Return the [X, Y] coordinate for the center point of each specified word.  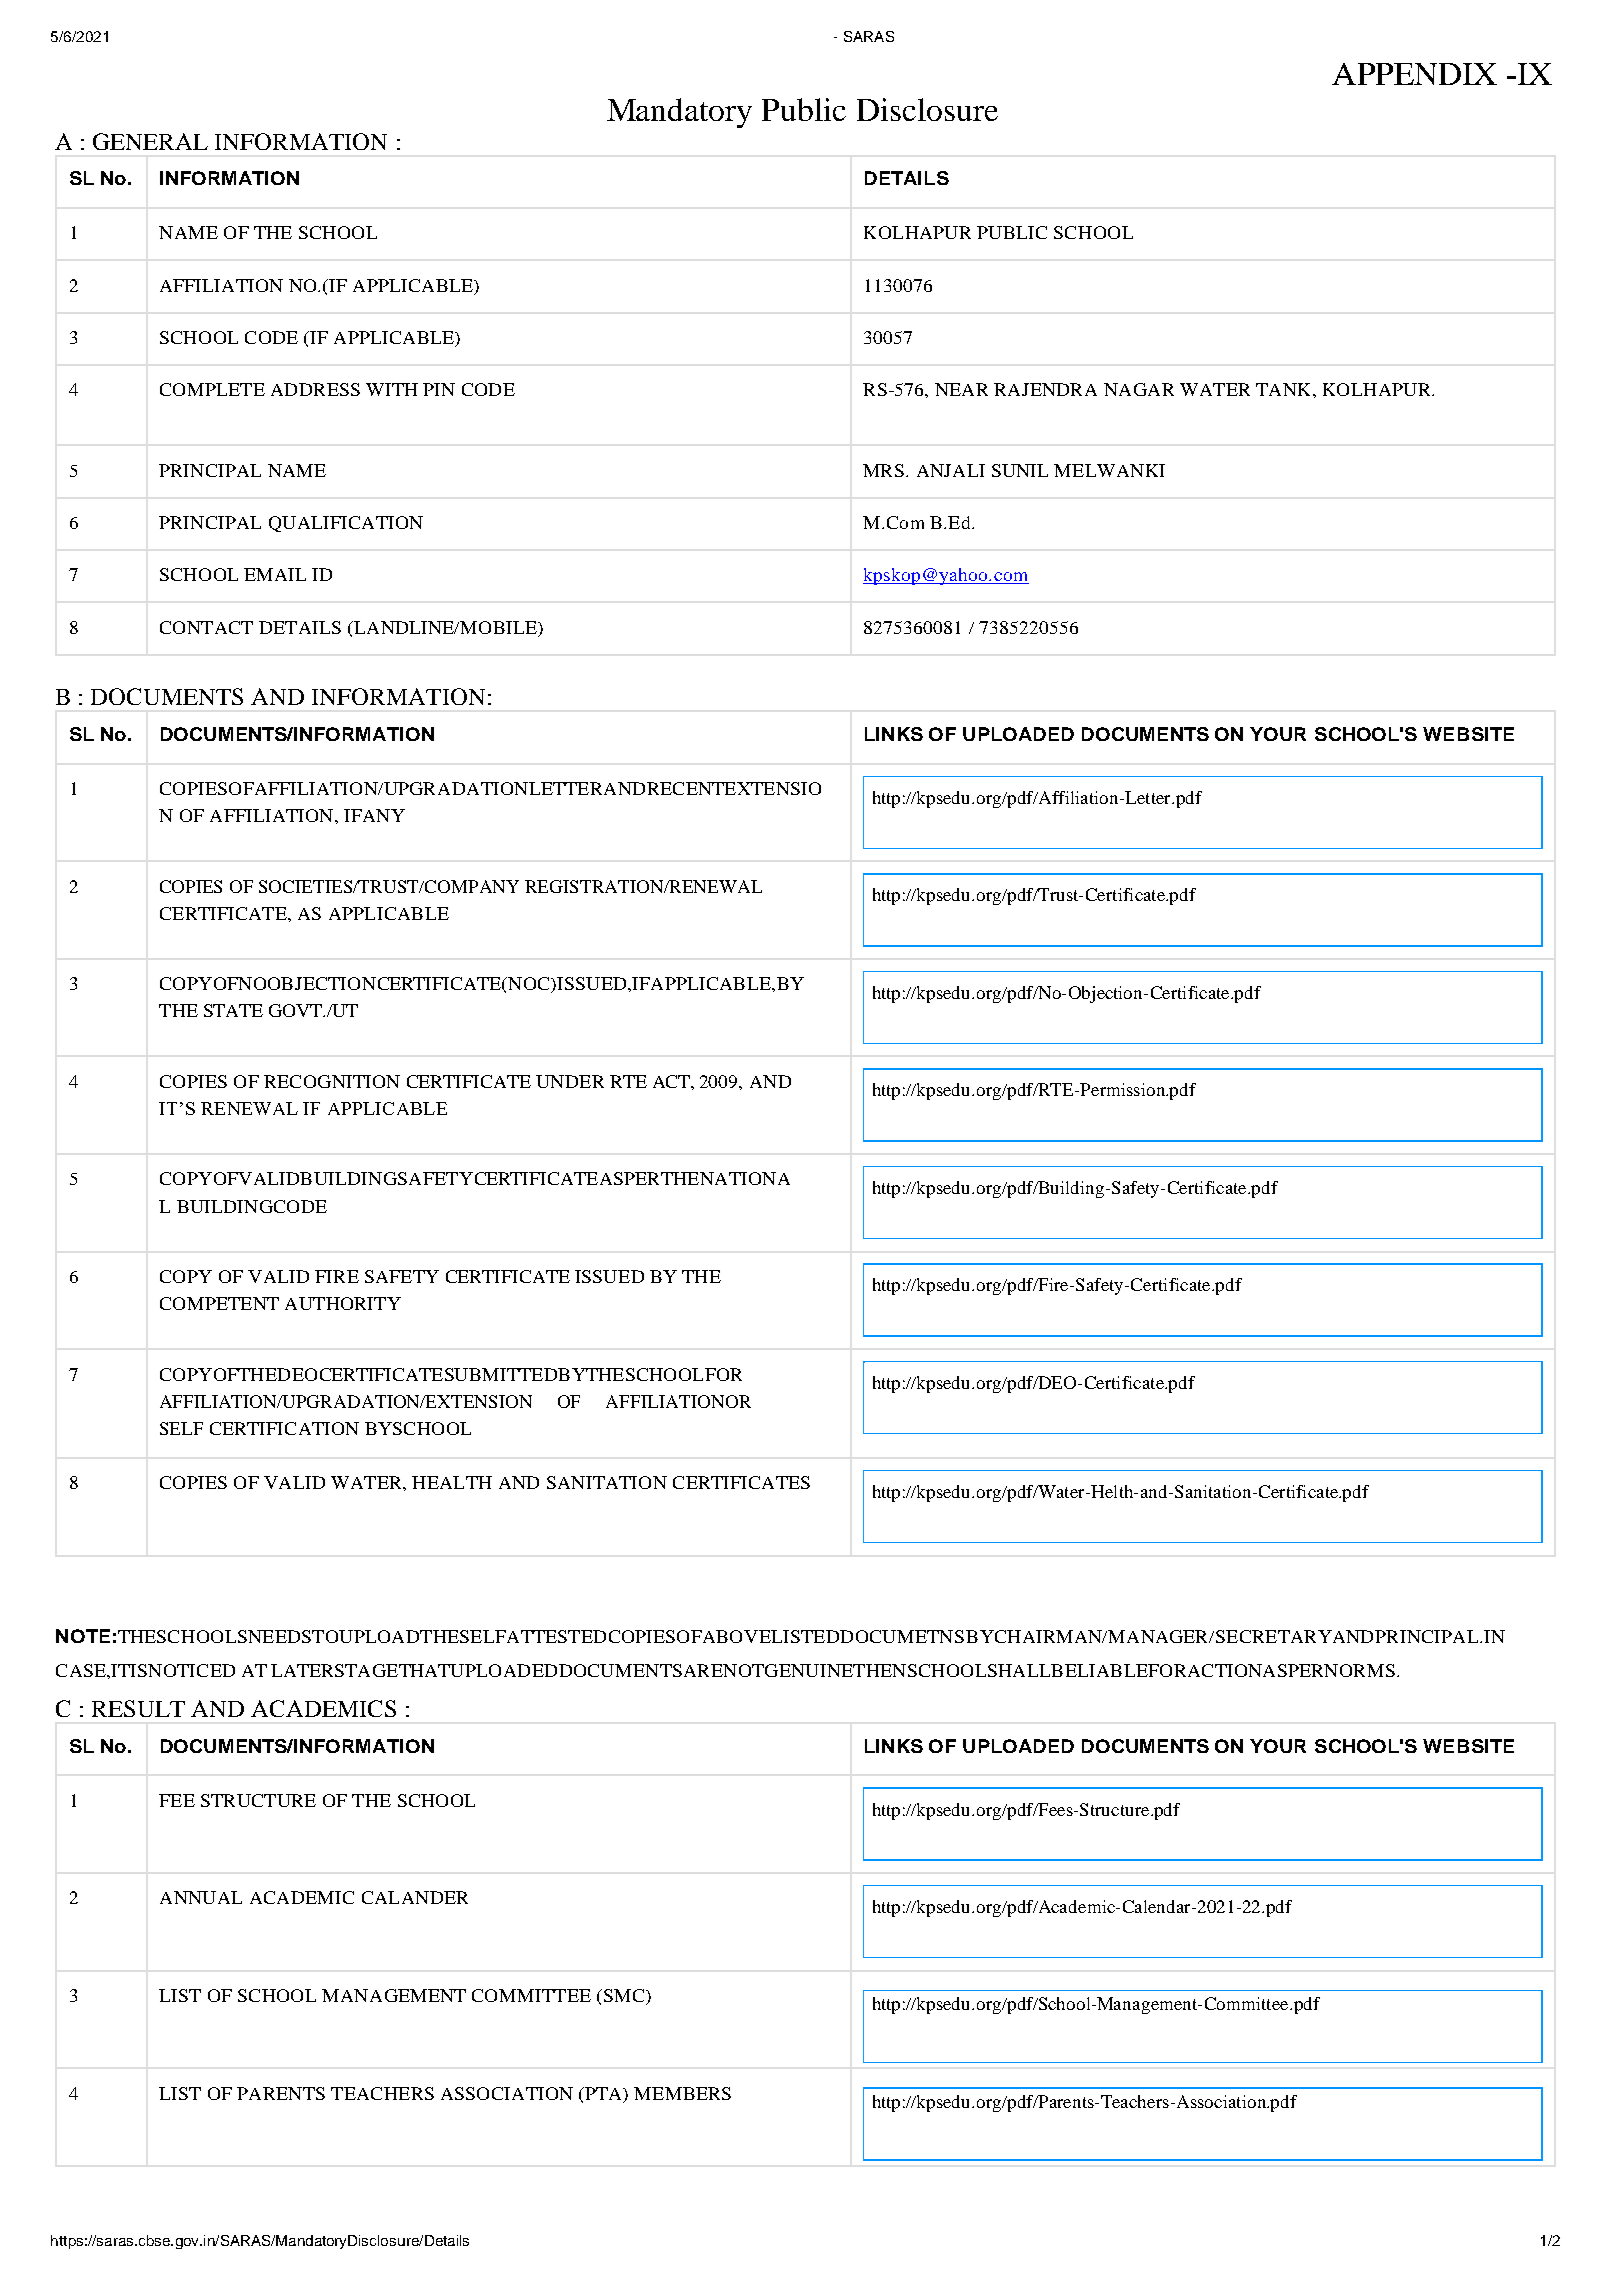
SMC [622, 1995]
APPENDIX [1414, 74]
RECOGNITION [332, 1081]
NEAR [961, 389]
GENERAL [150, 141]
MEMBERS [682, 2093]
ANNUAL [201, 1897]
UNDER [570, 1081]
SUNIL [1020, 470]
